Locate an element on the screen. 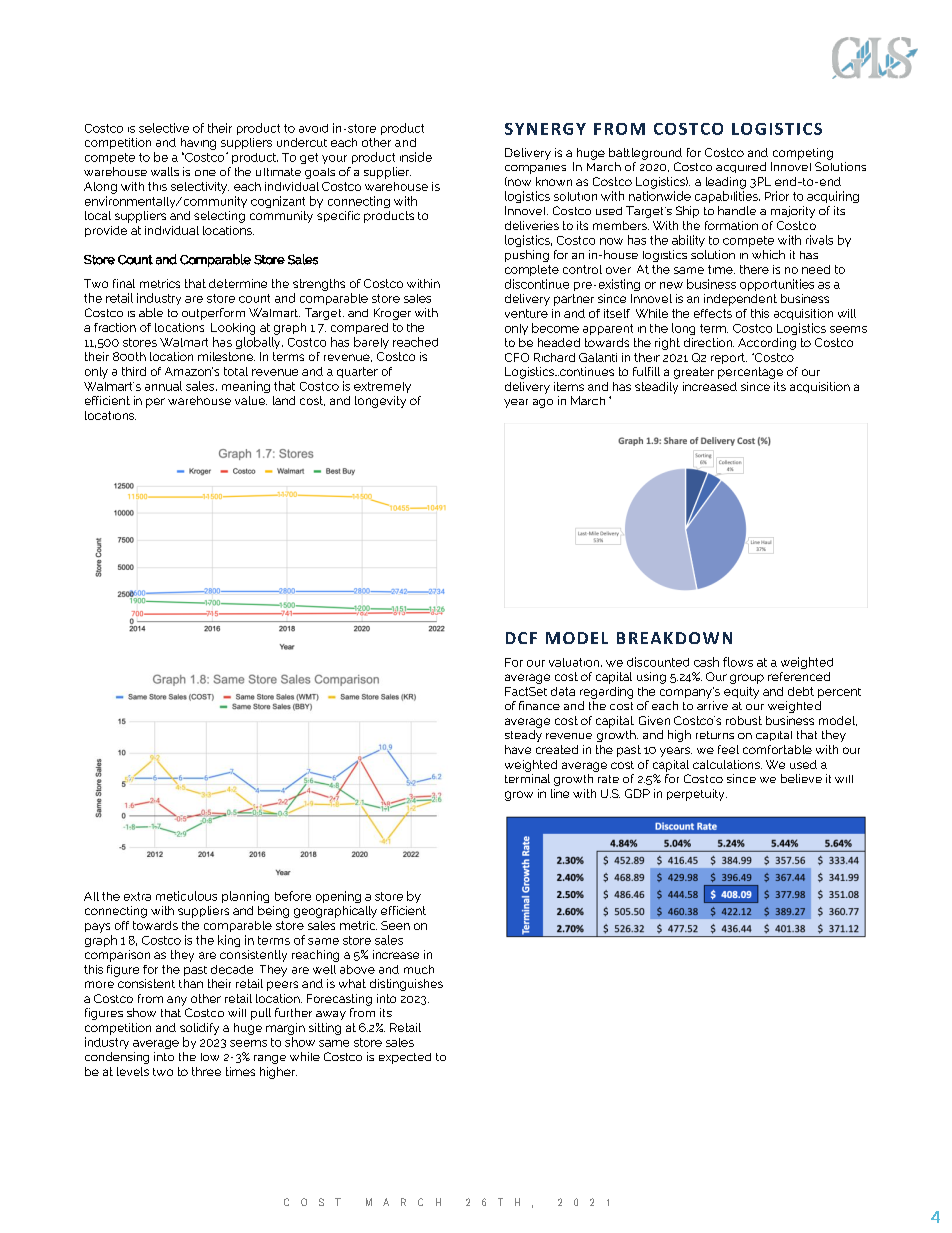 The height and width of the screenshot is (1233, 952). solidify is located at coordinates (199, 1029).
